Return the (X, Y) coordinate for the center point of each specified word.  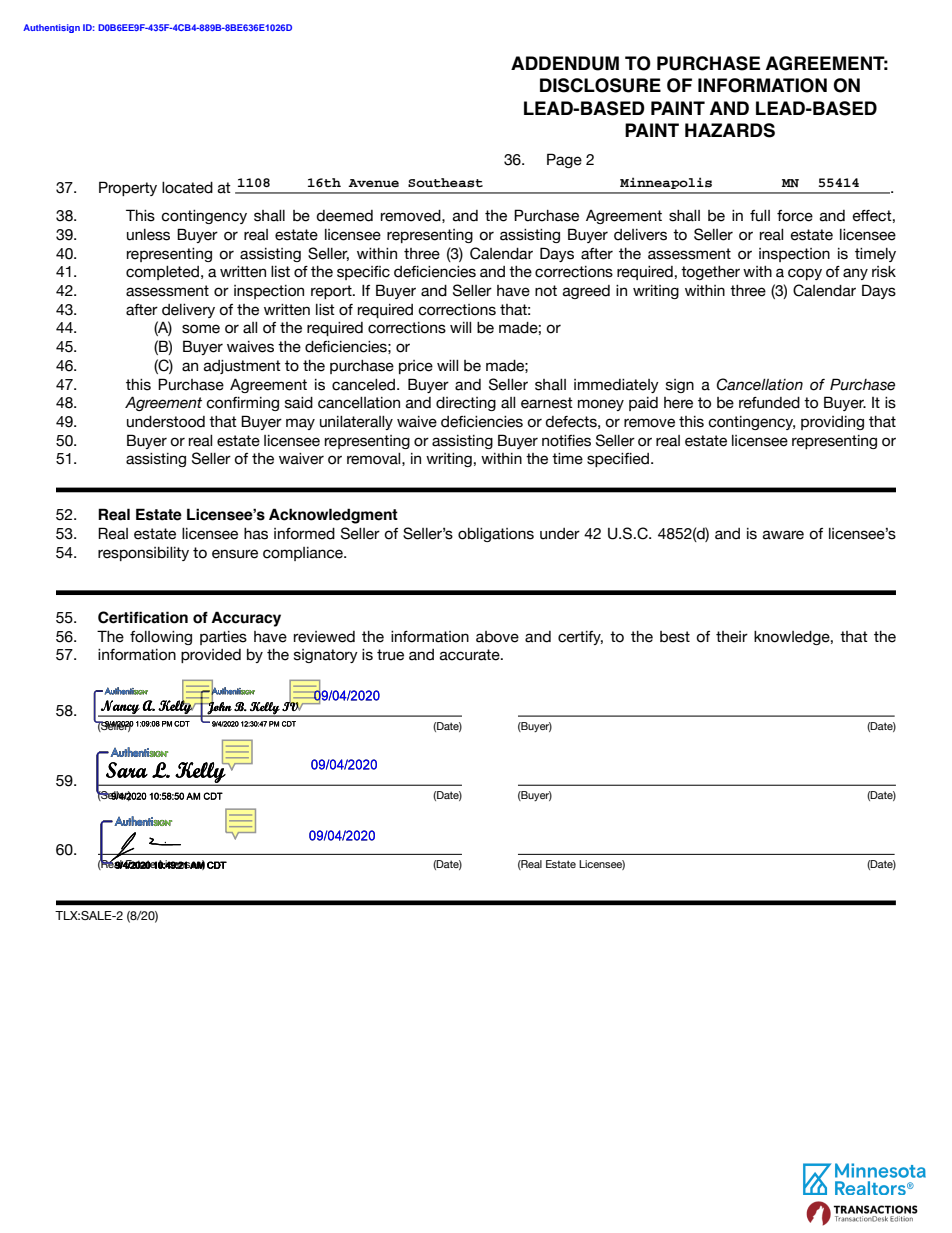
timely (875, 255)
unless (148, 235)
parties (223, 638)
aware (783, 535)
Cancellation (760, 384)
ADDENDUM (565, 63)
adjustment (242, 367)
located (187, 188)
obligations (496, 535)
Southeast (445, 183)
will (447, 365)
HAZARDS (730, 130)
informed (304, 534)
